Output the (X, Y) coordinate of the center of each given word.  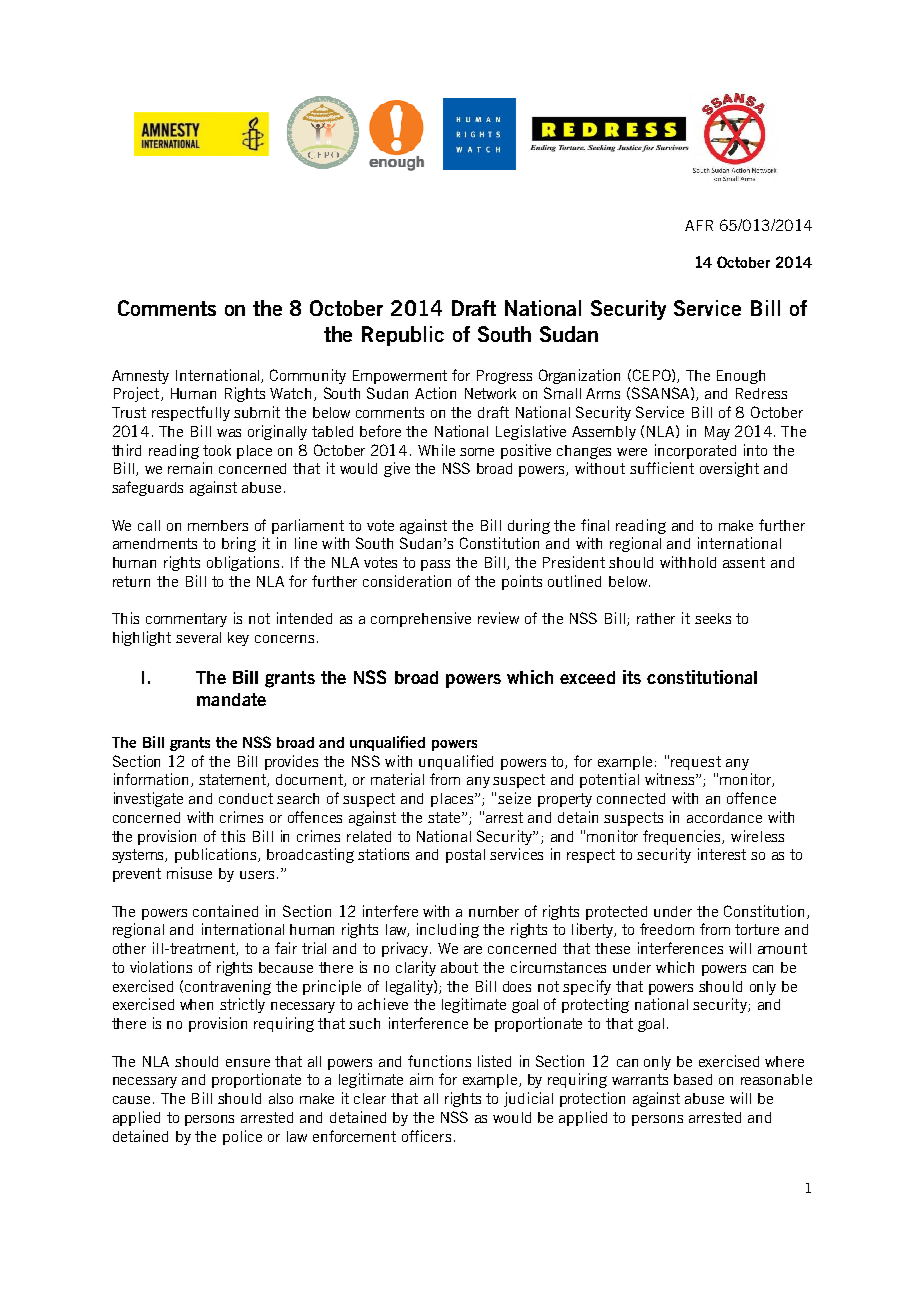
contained (225, 911)
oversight (729, 469)
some (477, 452)
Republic (403, 336)
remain (190, 468)
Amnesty (140, 377)
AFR (699, 225)
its (632, 677)
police (242, 1137)
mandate (231, 699)
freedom (667, 929)
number (494, 911)
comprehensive (421, 619)
